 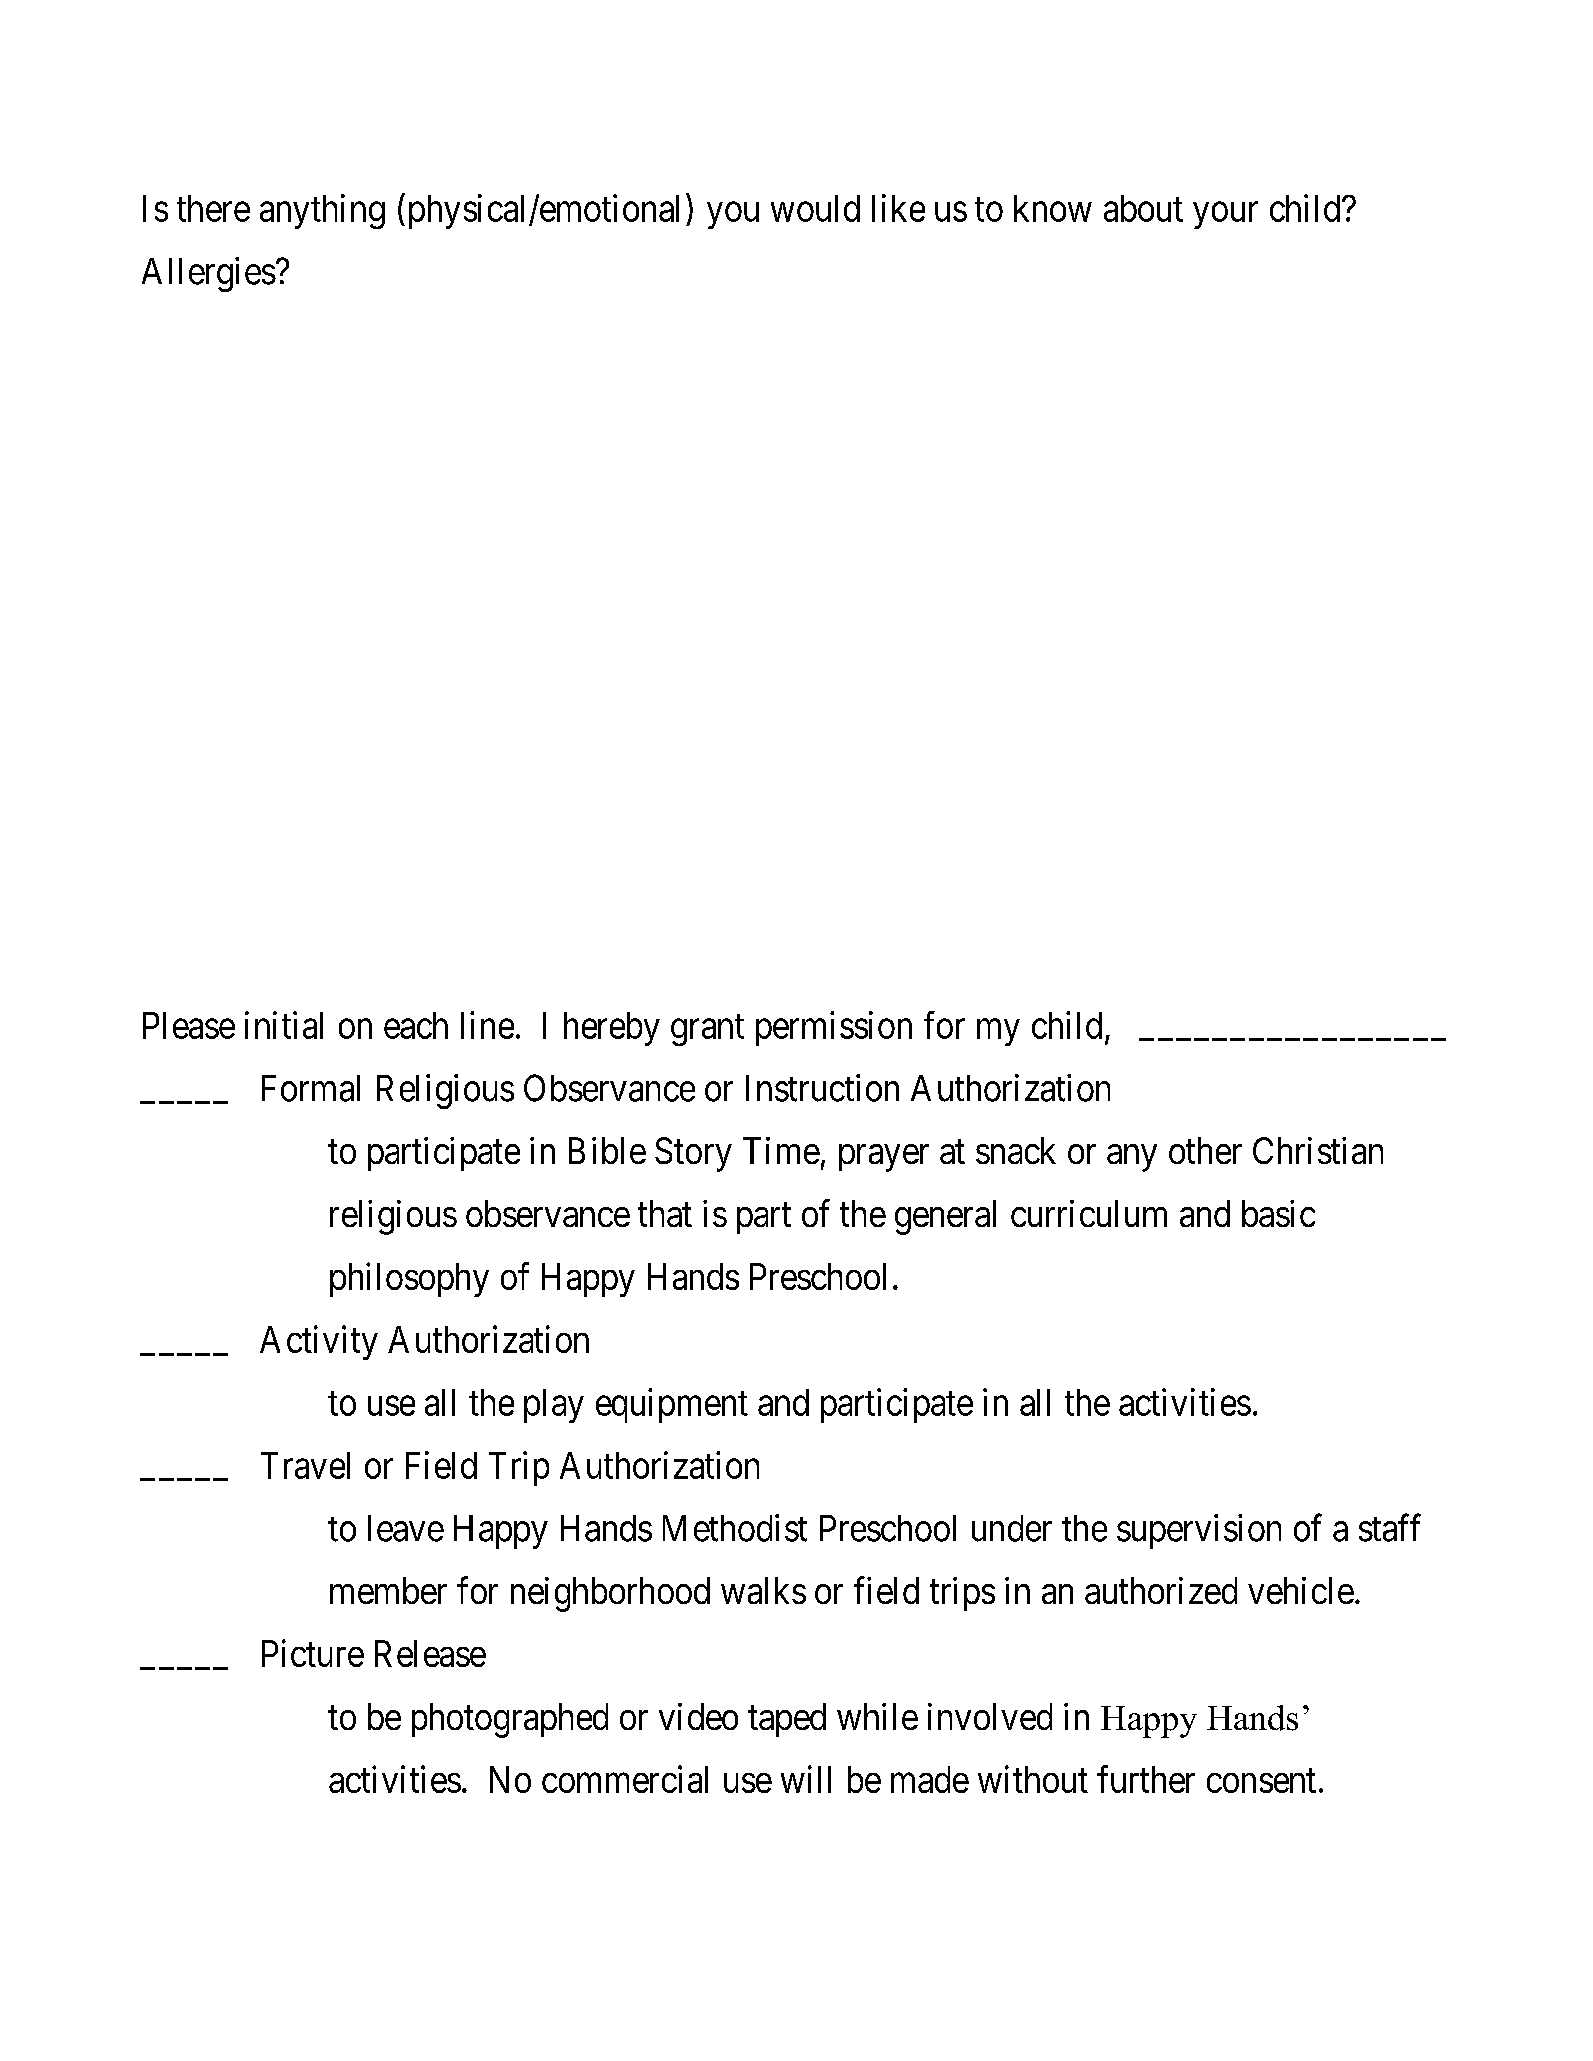 What do you see at coordinates (510, 1720) in the screenshot?
I see `photographed` at bounding box center [510, 1720].
